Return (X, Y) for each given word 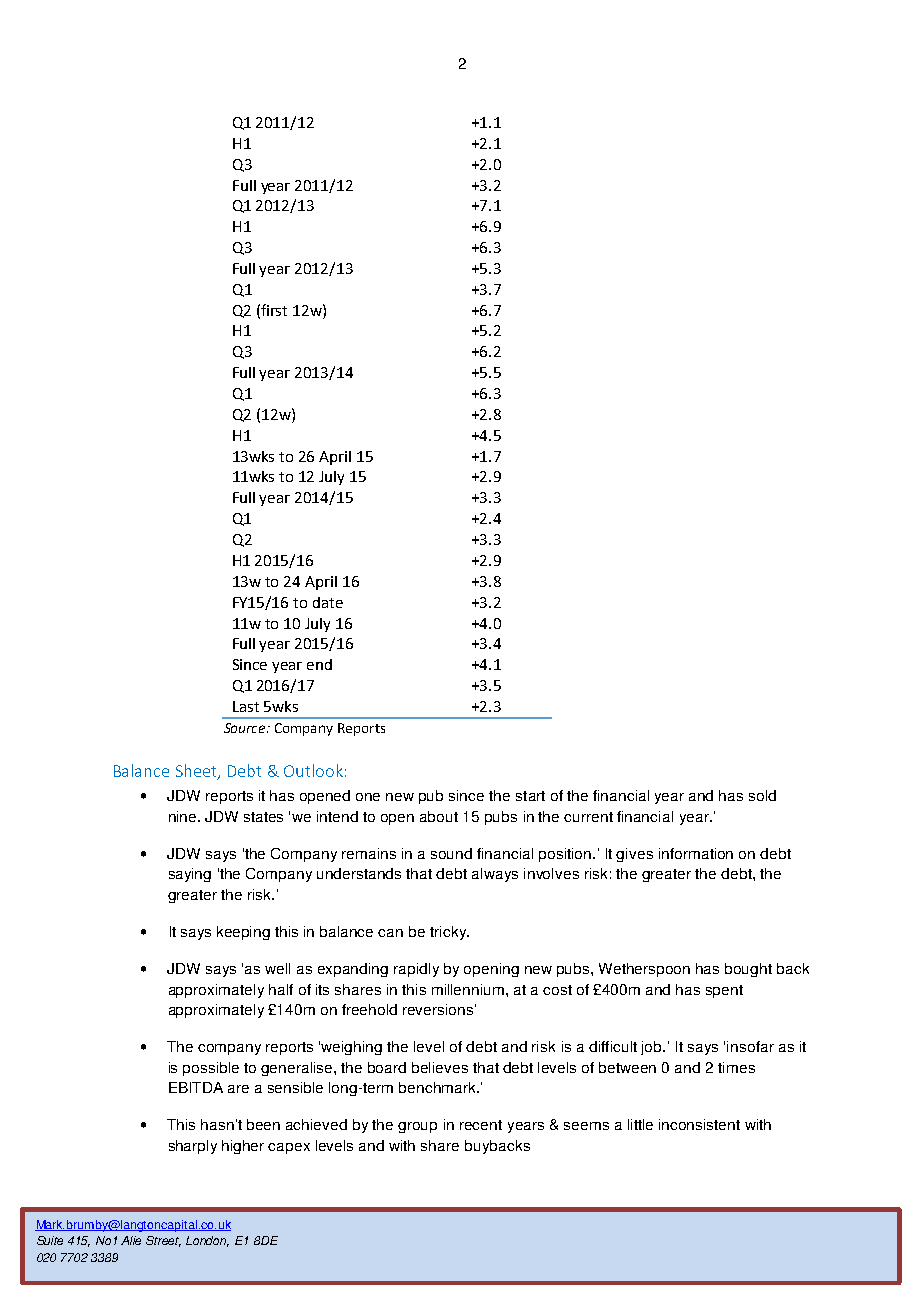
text (167, 1227)
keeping (243, 933)
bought (748, 970)
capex (289, 1148)
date (328, 602)
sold (762, 795)
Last (246, 706)
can (390, 933)
